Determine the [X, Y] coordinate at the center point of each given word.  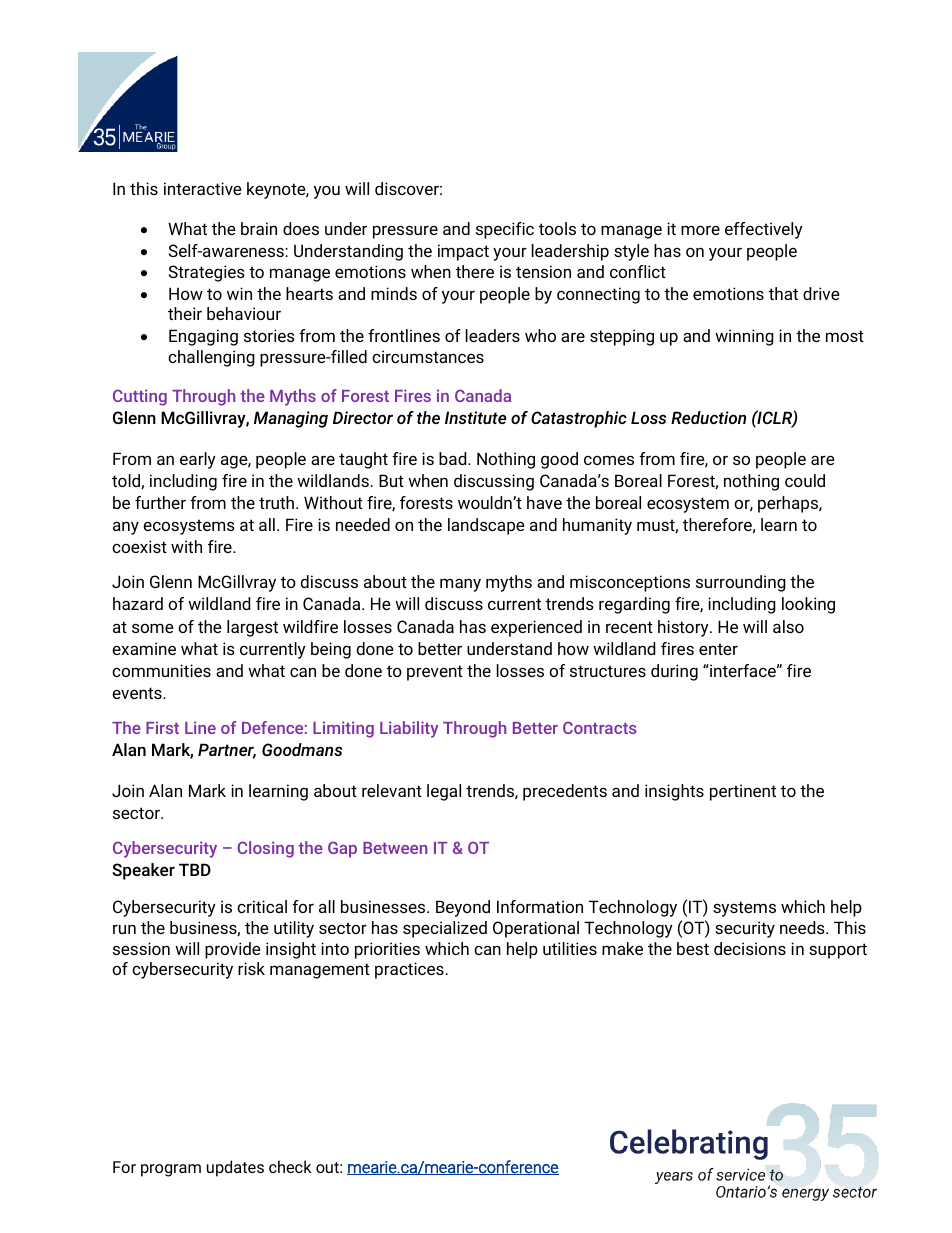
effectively [764, 230]
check [290, 1166]
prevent [435, 673]
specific [505, 230]
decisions [750, 948]
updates [235, 1168]
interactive [203, 188]
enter [718, 649]
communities [161, 670]
